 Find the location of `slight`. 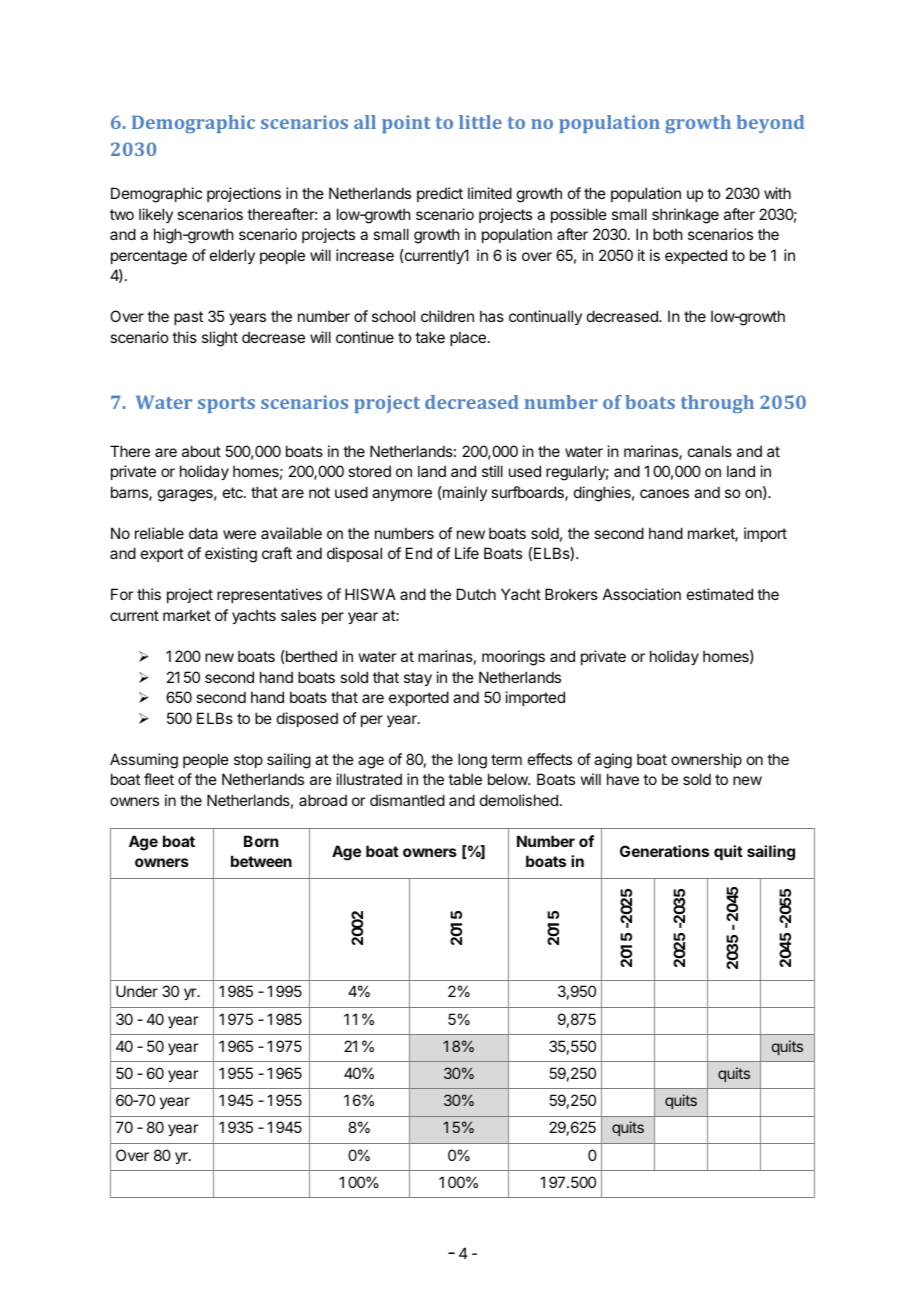

slight is located at coordinates (220, 339).
